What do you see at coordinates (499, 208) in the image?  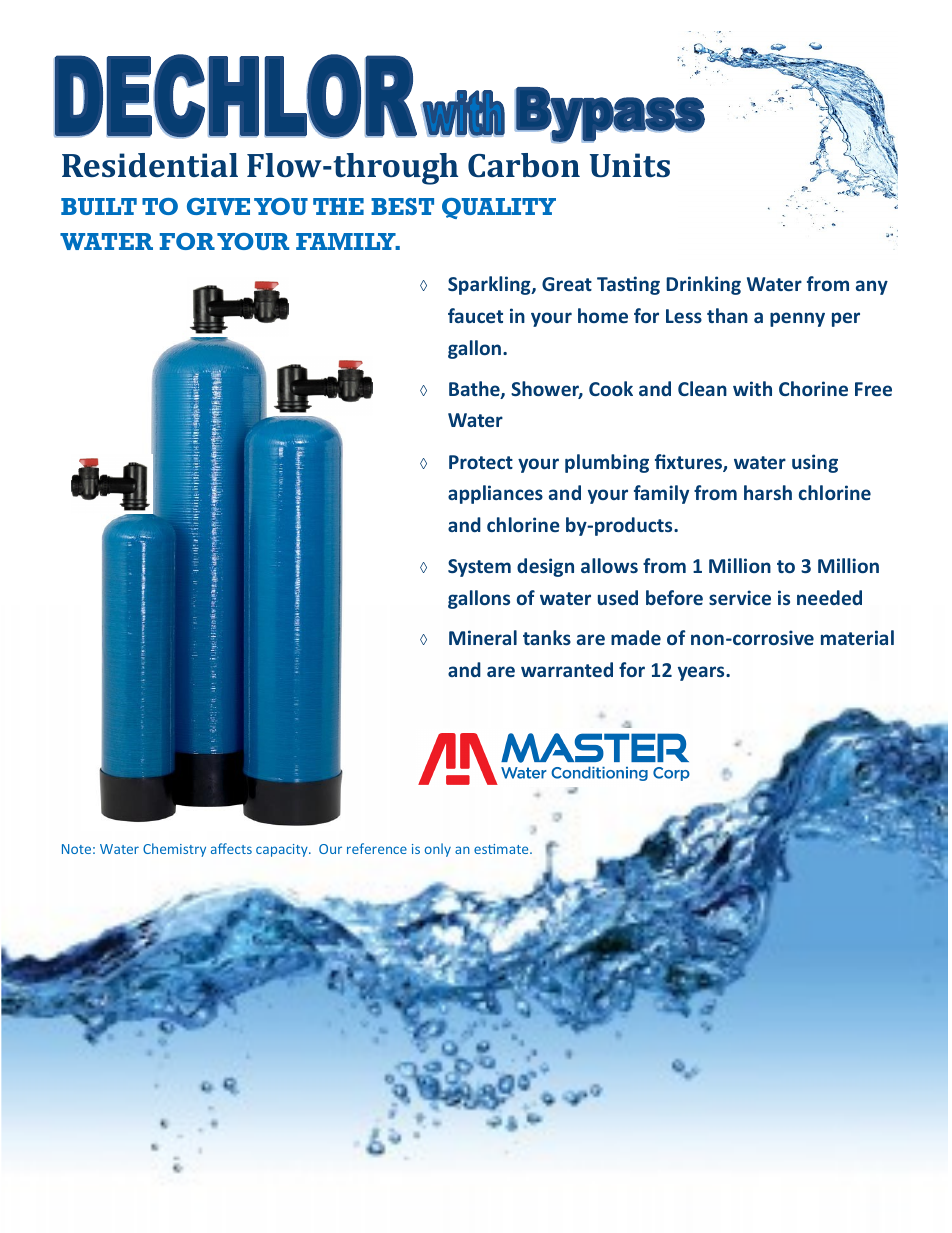 I see `QUALITY` at bounding box center [499, 208].
